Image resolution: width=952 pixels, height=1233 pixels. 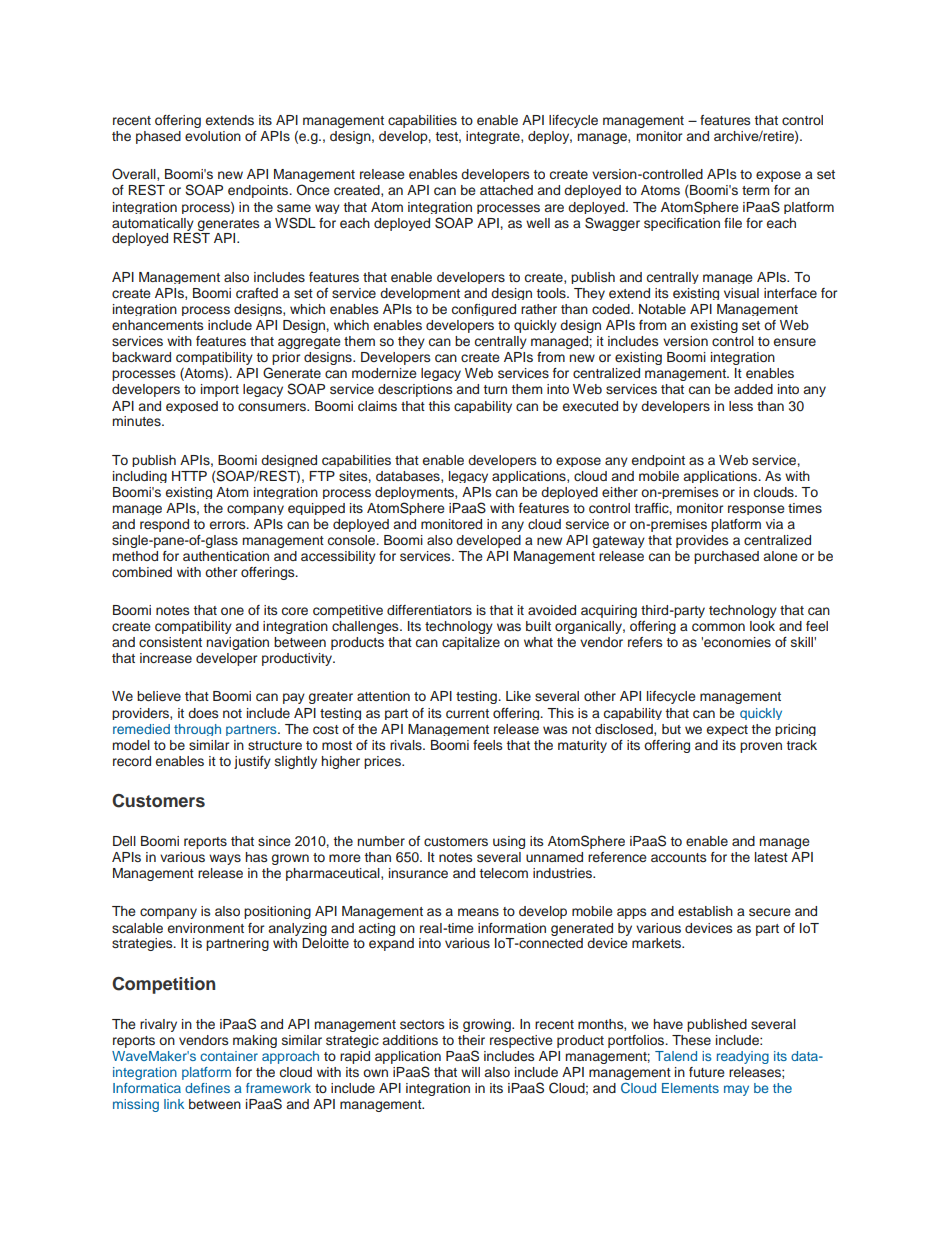 What do you see at coordinates (495, 389) in the screenshot?
I see `turn` at bounding box center [495, 389].
